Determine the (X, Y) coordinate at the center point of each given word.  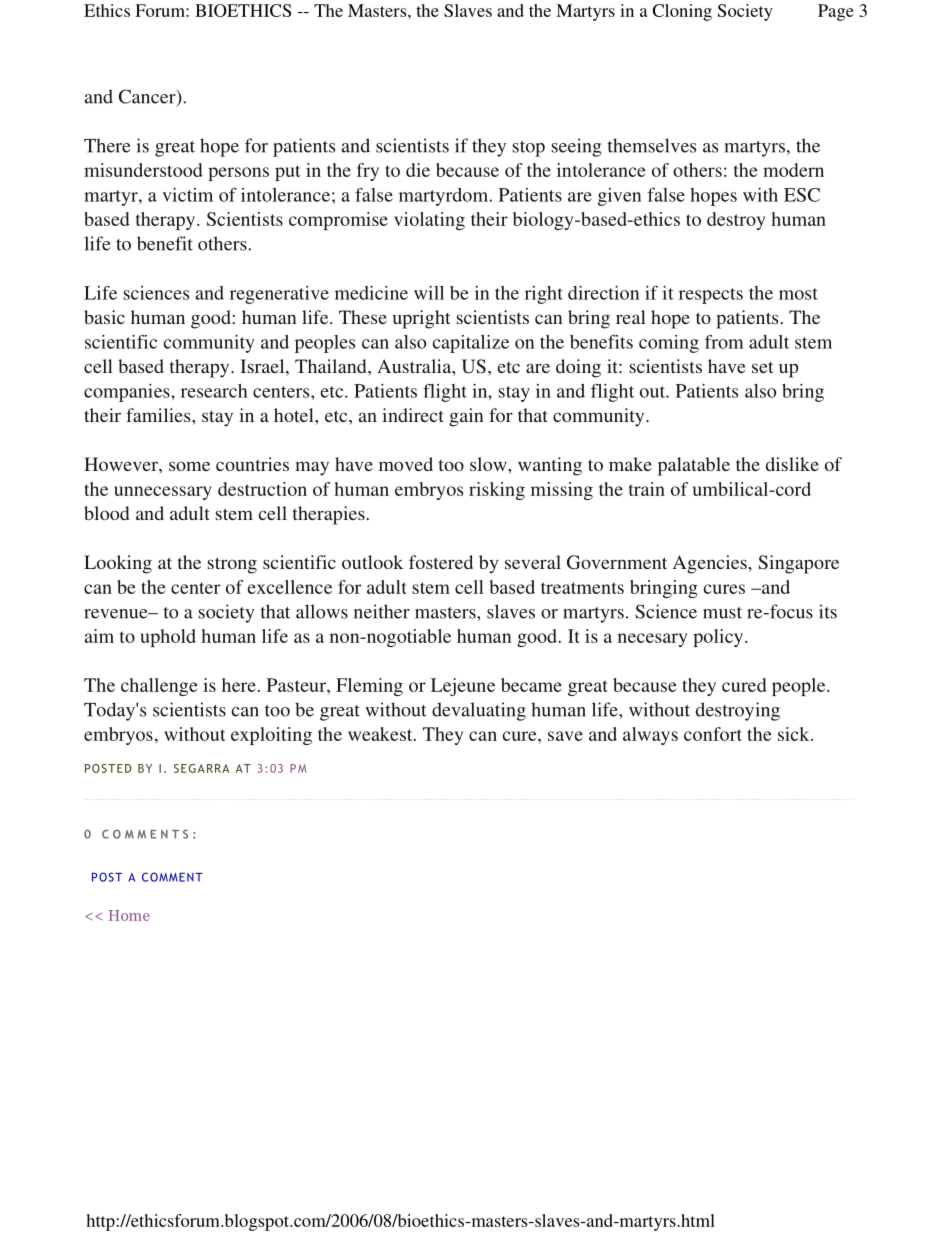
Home (129, 915)
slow (489, 464)
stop (529, 149)
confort (713, 734)
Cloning (682, 12)
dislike (792, 464)
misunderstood (143, 170)
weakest (381, 734)
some (189, 466)
